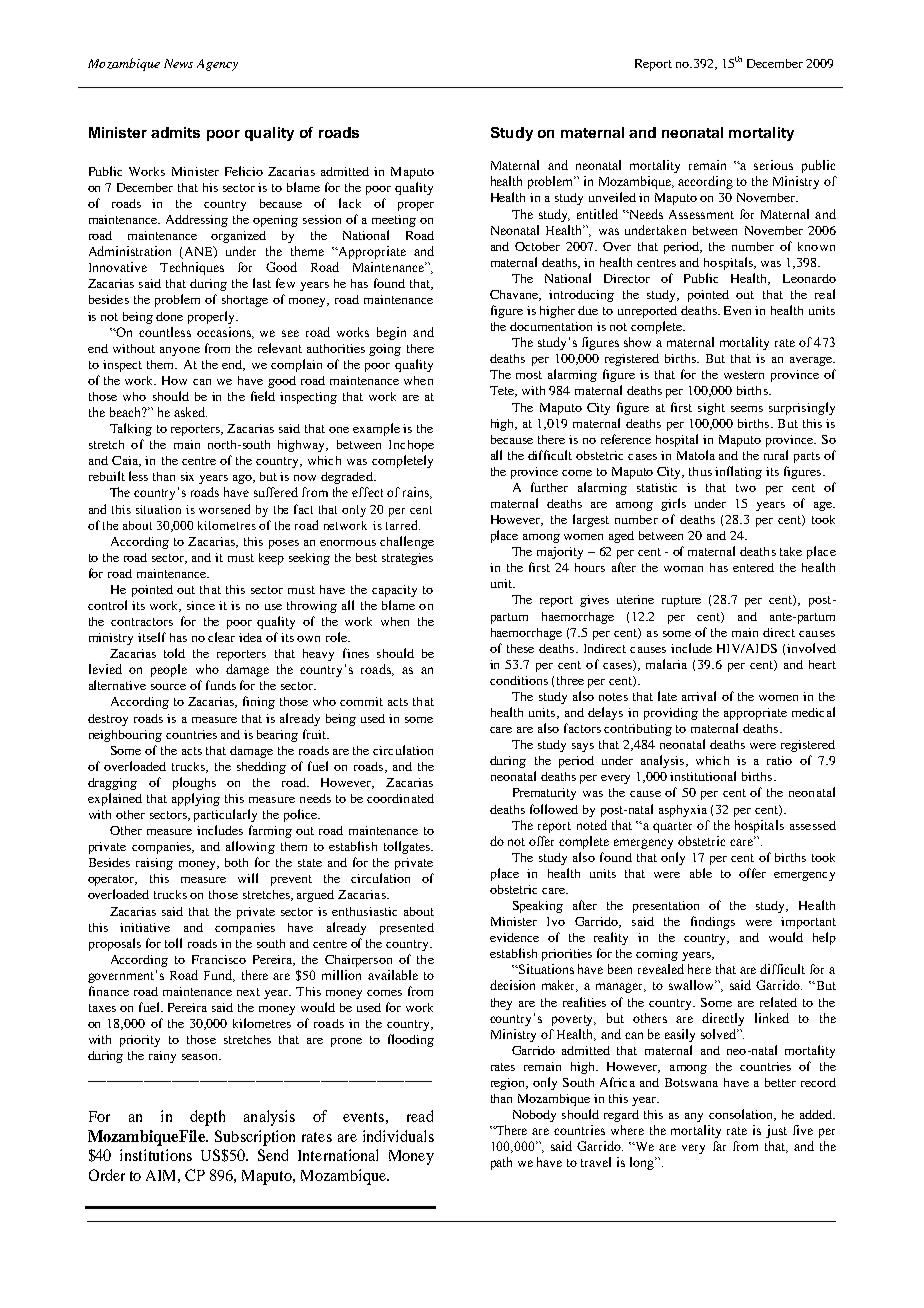  Describe the element at coordinates (501, 1163) in the page. I see `path` at that location.
